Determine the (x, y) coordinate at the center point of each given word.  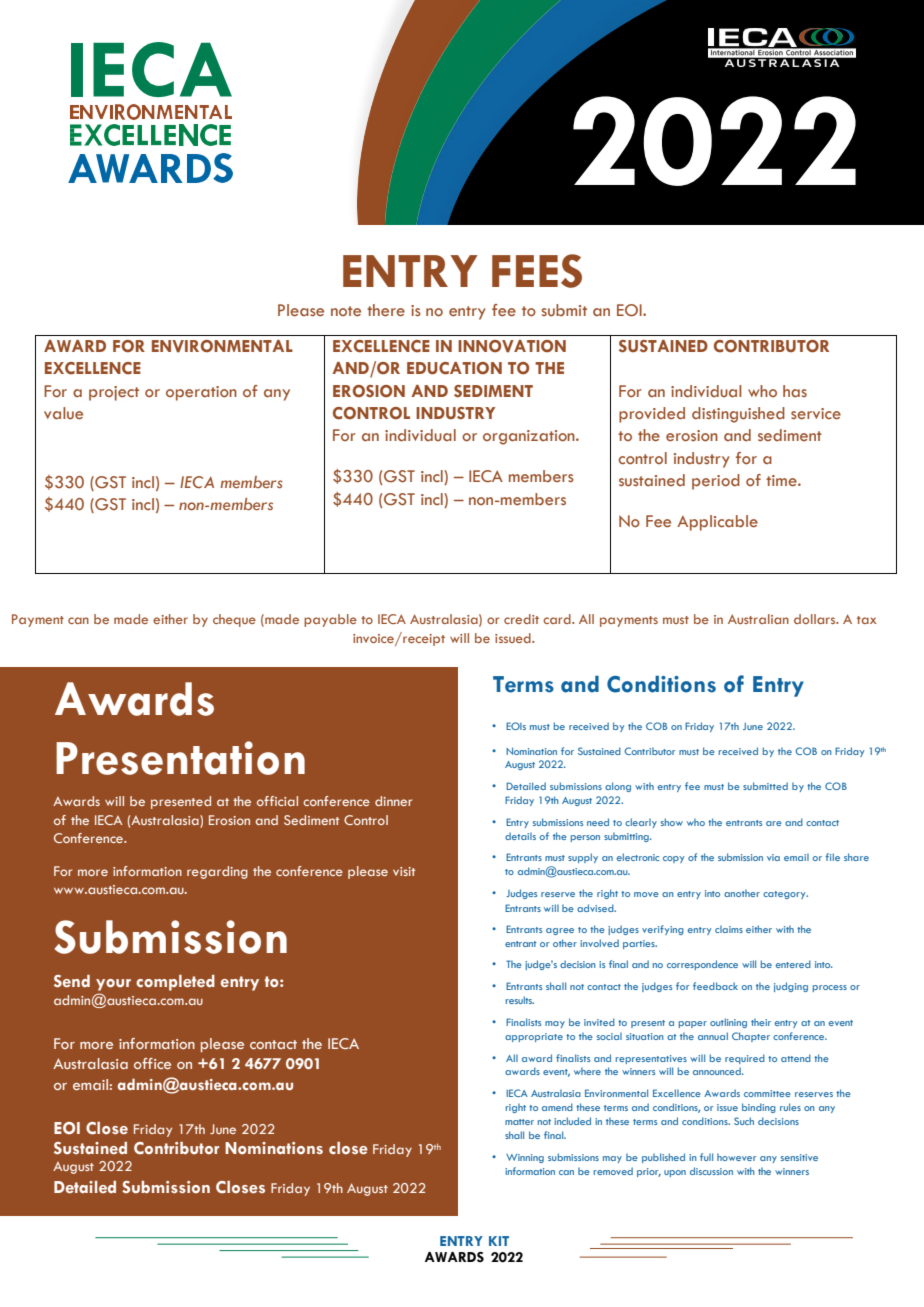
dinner (393, 801)
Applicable (717, 523)
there (386, 310)
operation (201, 393)
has (795, 391)
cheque (234, 620)
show (672, 822)
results (520, 1000)
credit (521, 619)
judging (791, 987)
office (152, 1063)
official (277, 801)
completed (175, 983)
